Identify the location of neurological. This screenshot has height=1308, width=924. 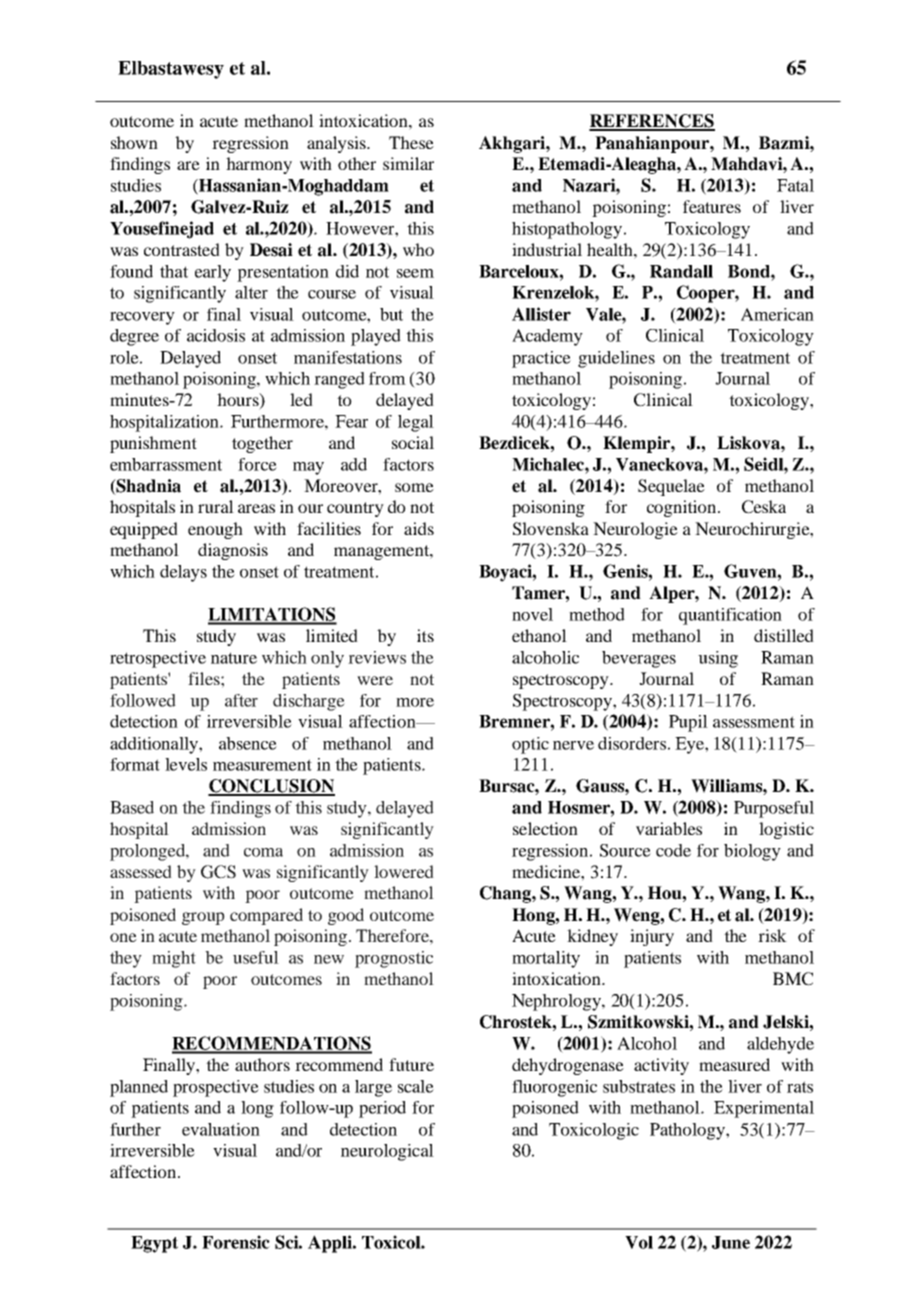
(387, 1152).
